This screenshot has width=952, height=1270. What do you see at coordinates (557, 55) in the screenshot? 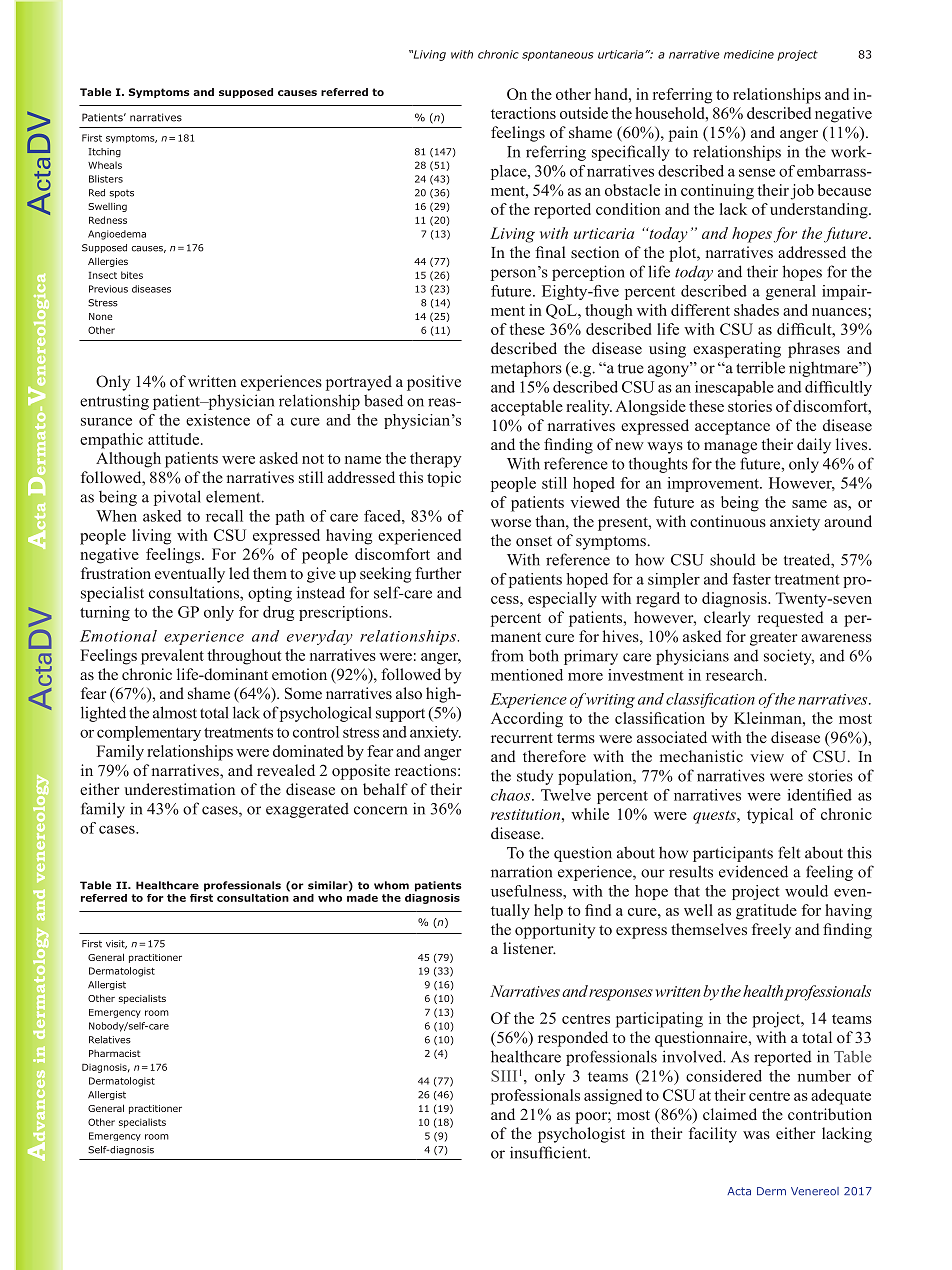
I see `spontaneous` at bounding box center [557, 55].
